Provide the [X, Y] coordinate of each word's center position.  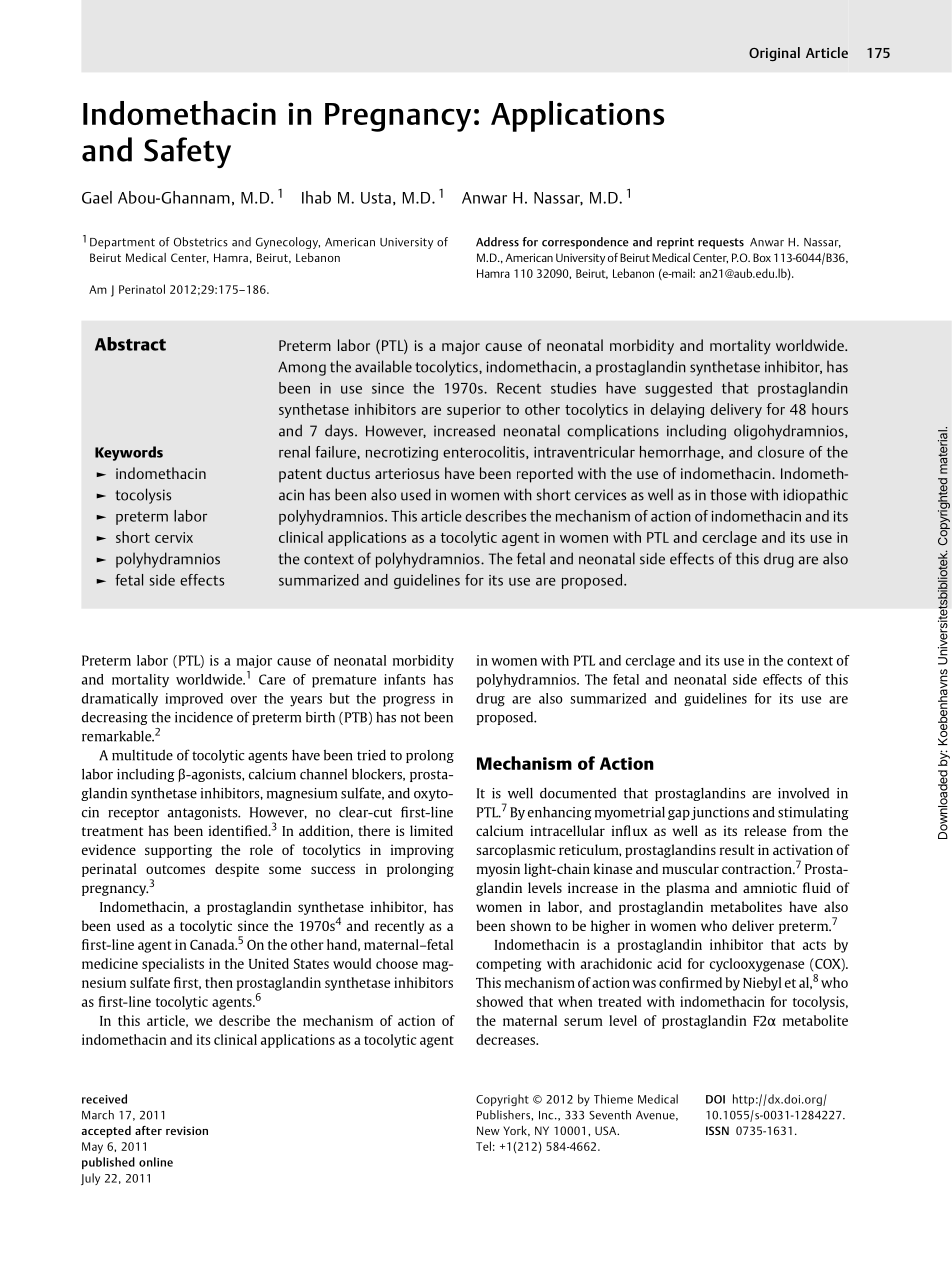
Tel [483, 1146]
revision [187, 1130]
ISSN [717, 1130]
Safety [187, 152]
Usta [376, 198]
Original [774, 54]
